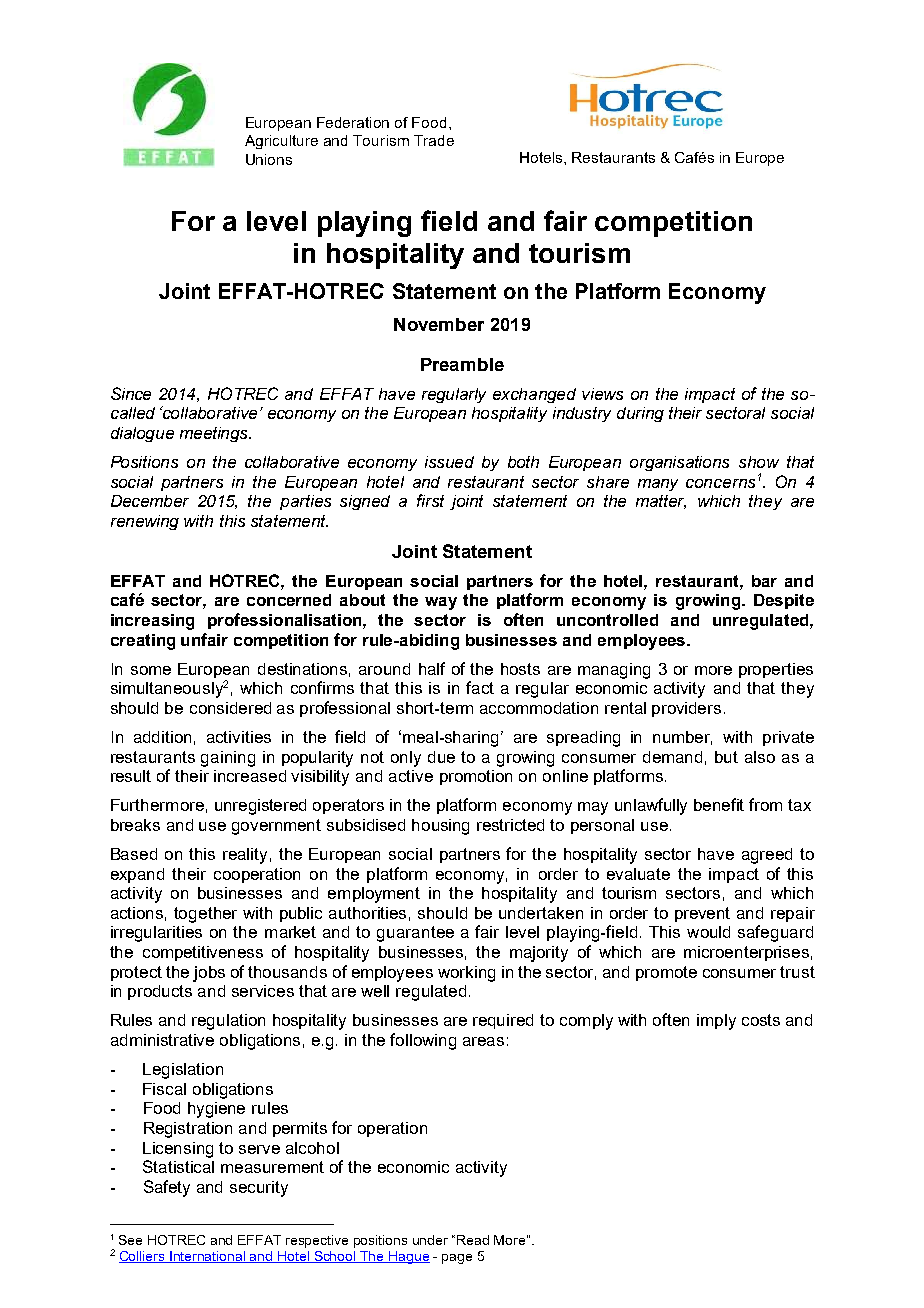 This page has width=924, height=1308. What do you see at coordinates (230, 708) in the page?
I see `considered` at bounding box center [230, 708].
